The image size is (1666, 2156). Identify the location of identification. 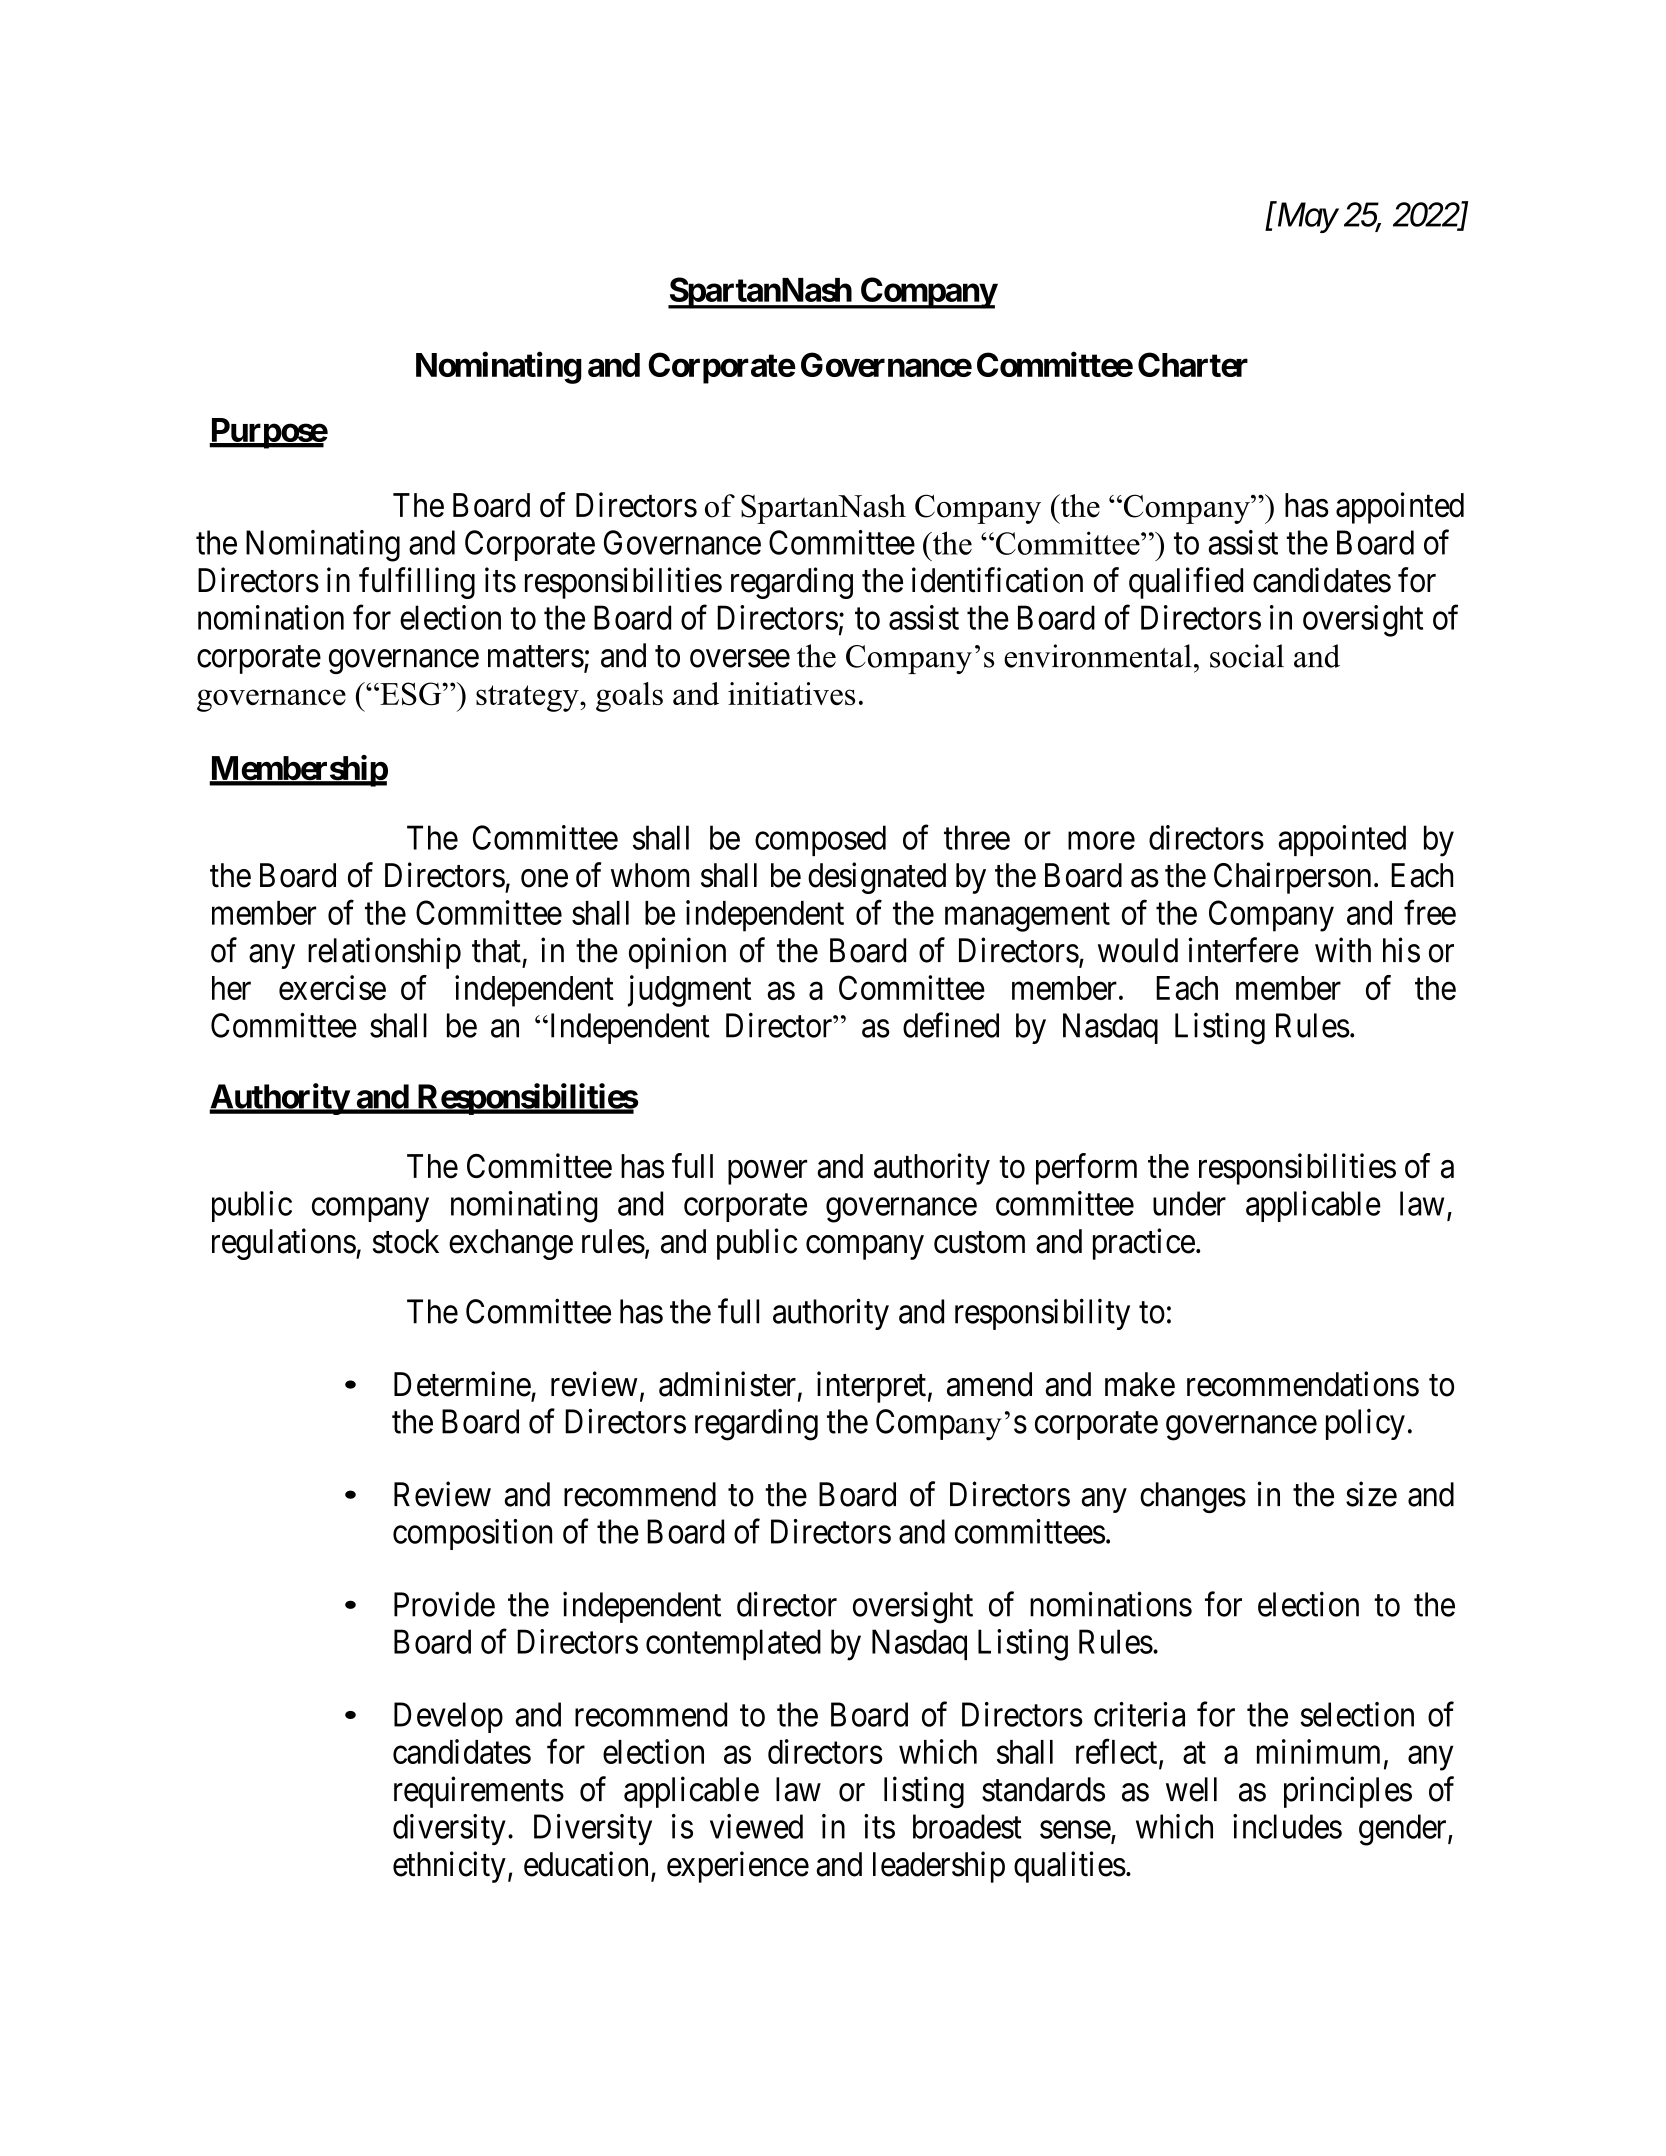
(997, 580).
